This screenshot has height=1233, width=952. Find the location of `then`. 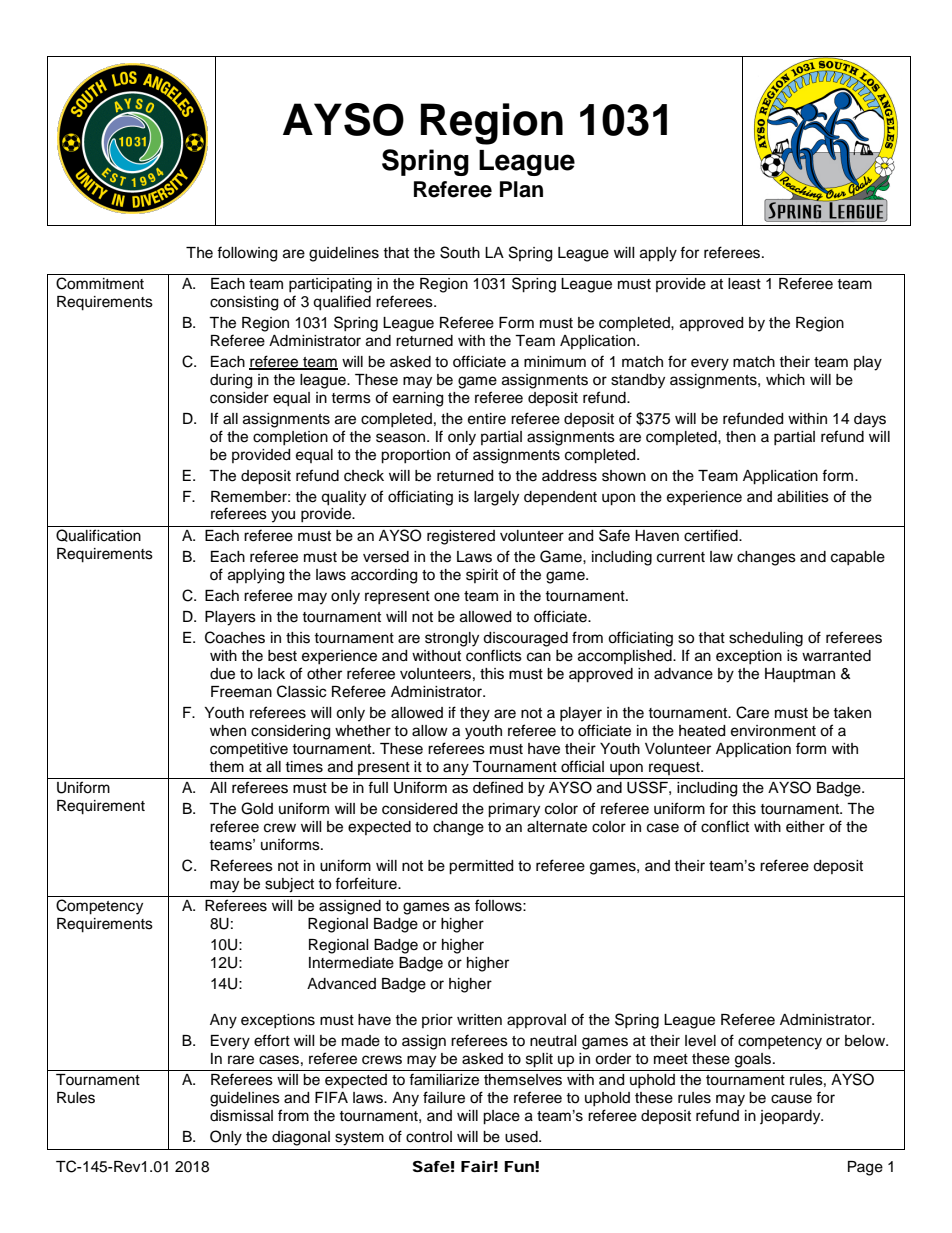

then is located at coordinates (741, 437).
